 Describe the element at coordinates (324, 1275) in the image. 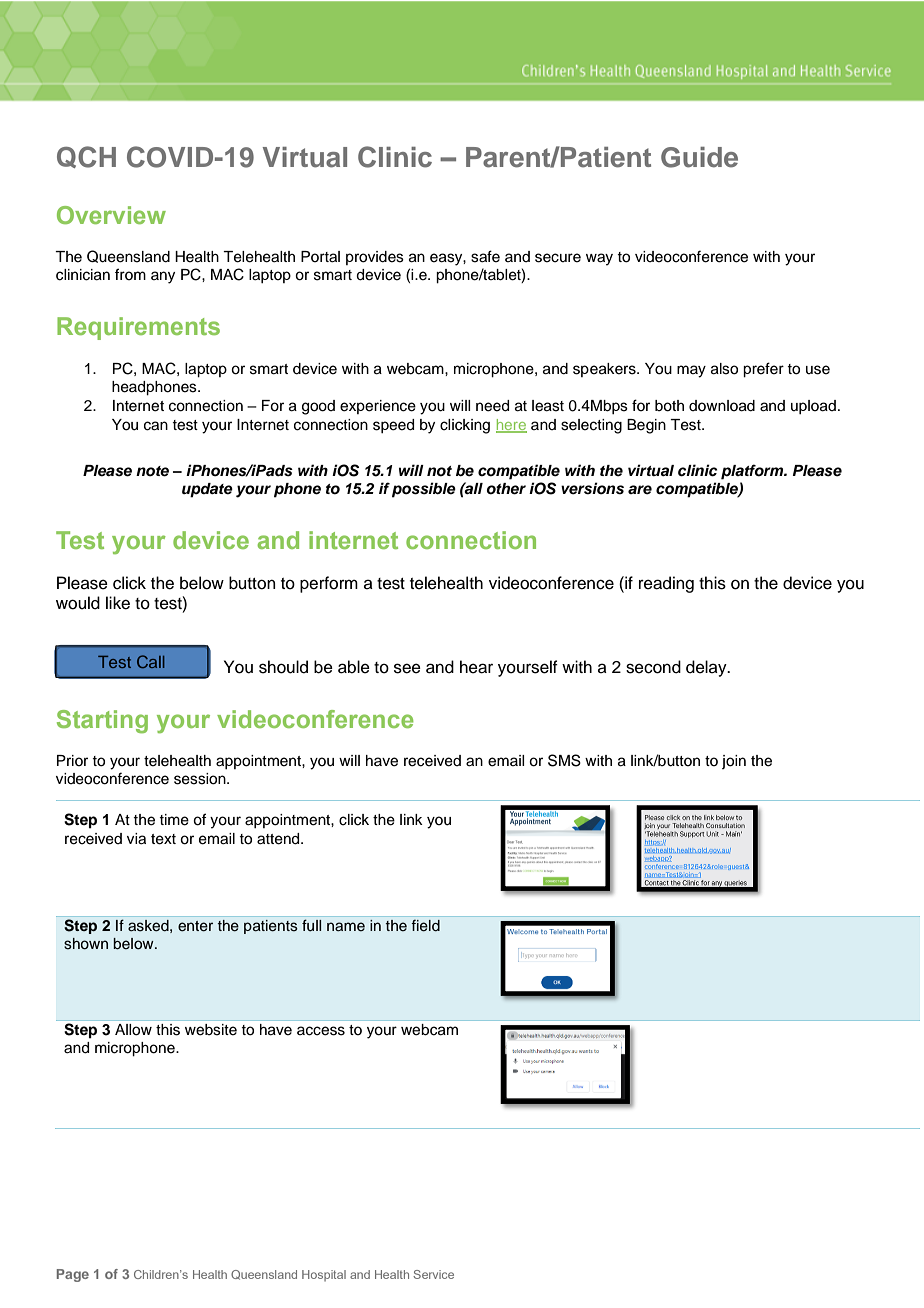

I see `Hospital` at that location.
